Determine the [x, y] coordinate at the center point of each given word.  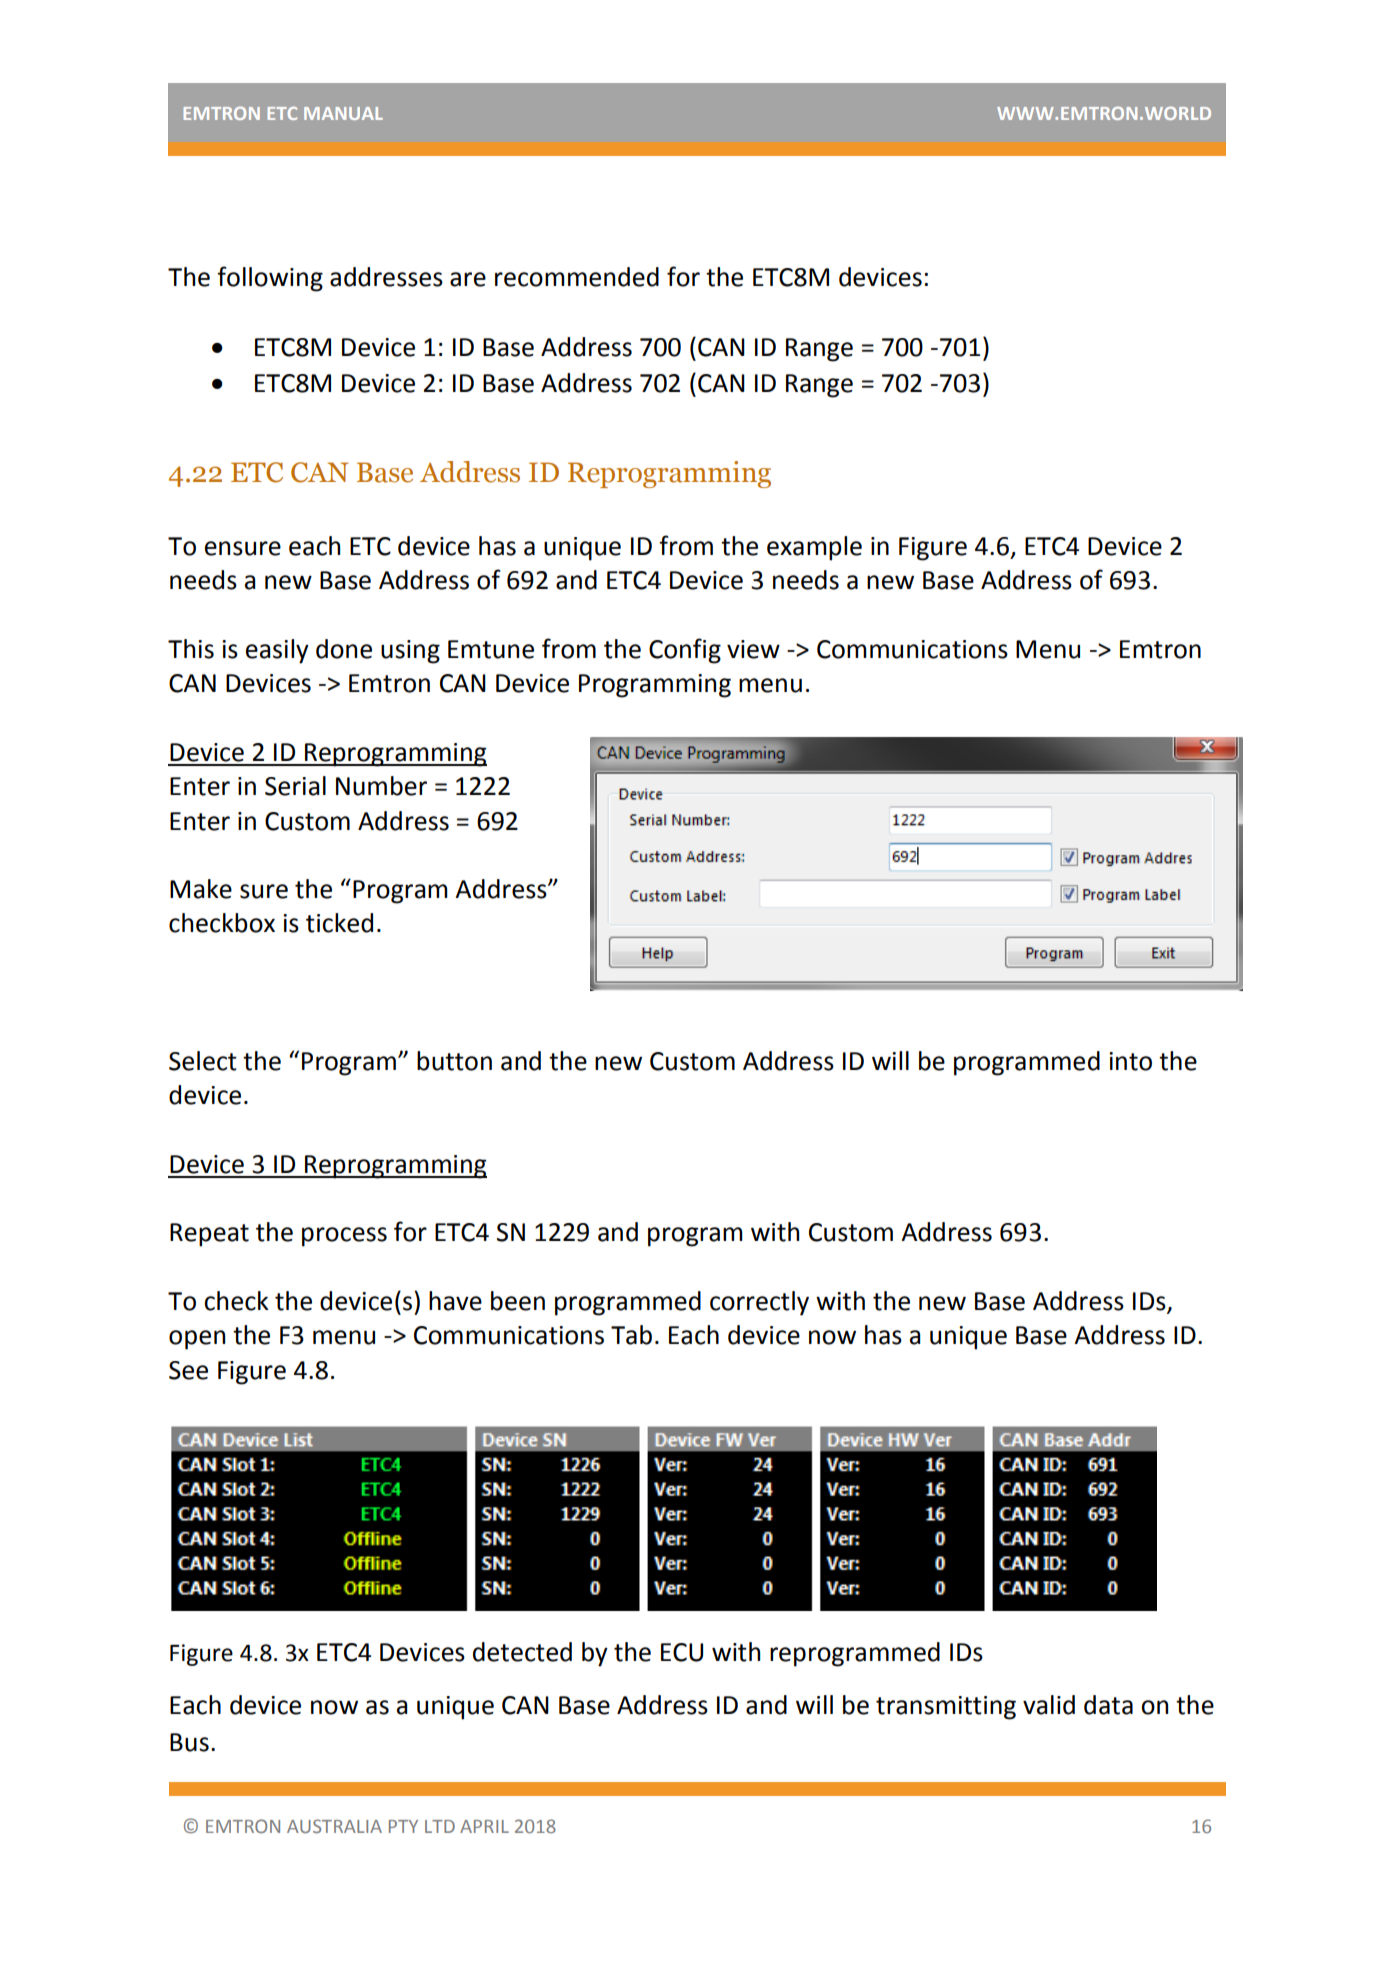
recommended [577, 277]
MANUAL [343, 113]
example [814, 548]
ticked [339, 923]
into [1130, 1061]
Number [381, 786]
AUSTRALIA [334, 1826]
